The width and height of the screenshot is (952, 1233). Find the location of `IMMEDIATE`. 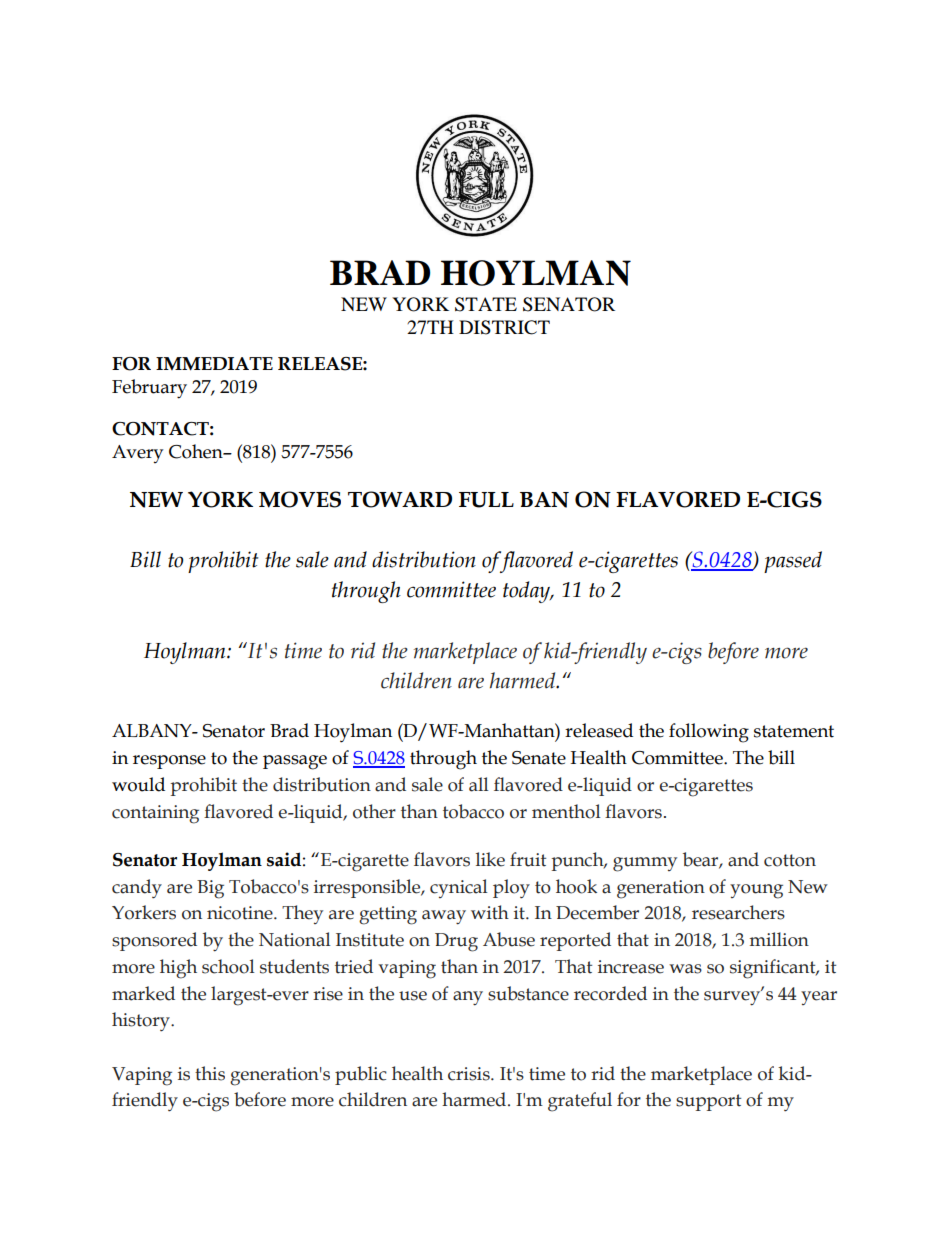

IMMEDIATE is located at coordinates (214, 364).
